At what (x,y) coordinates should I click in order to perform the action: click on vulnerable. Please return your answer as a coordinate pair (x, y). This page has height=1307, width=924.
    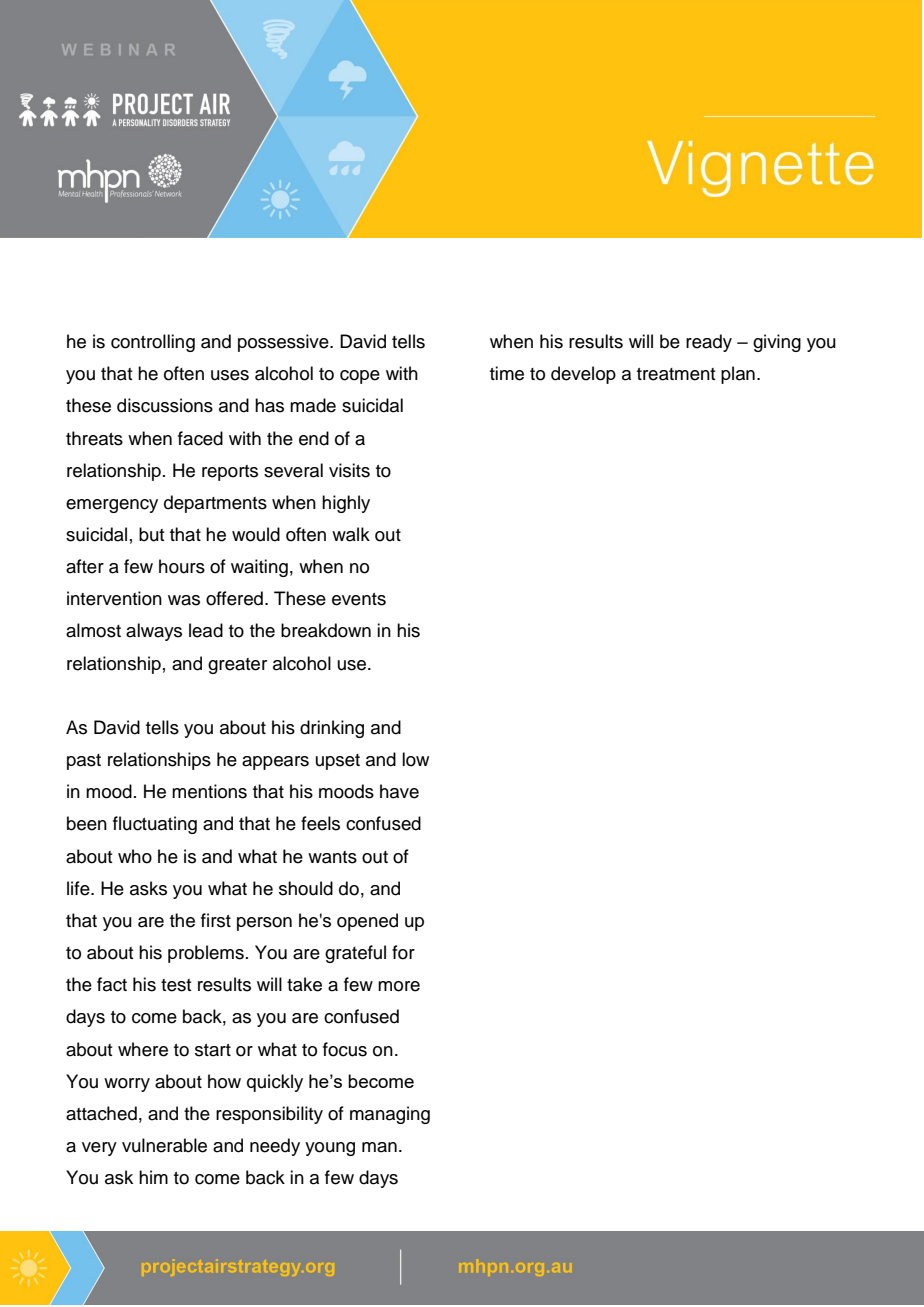
    Looking at the image, I should click on (164, 1145).
